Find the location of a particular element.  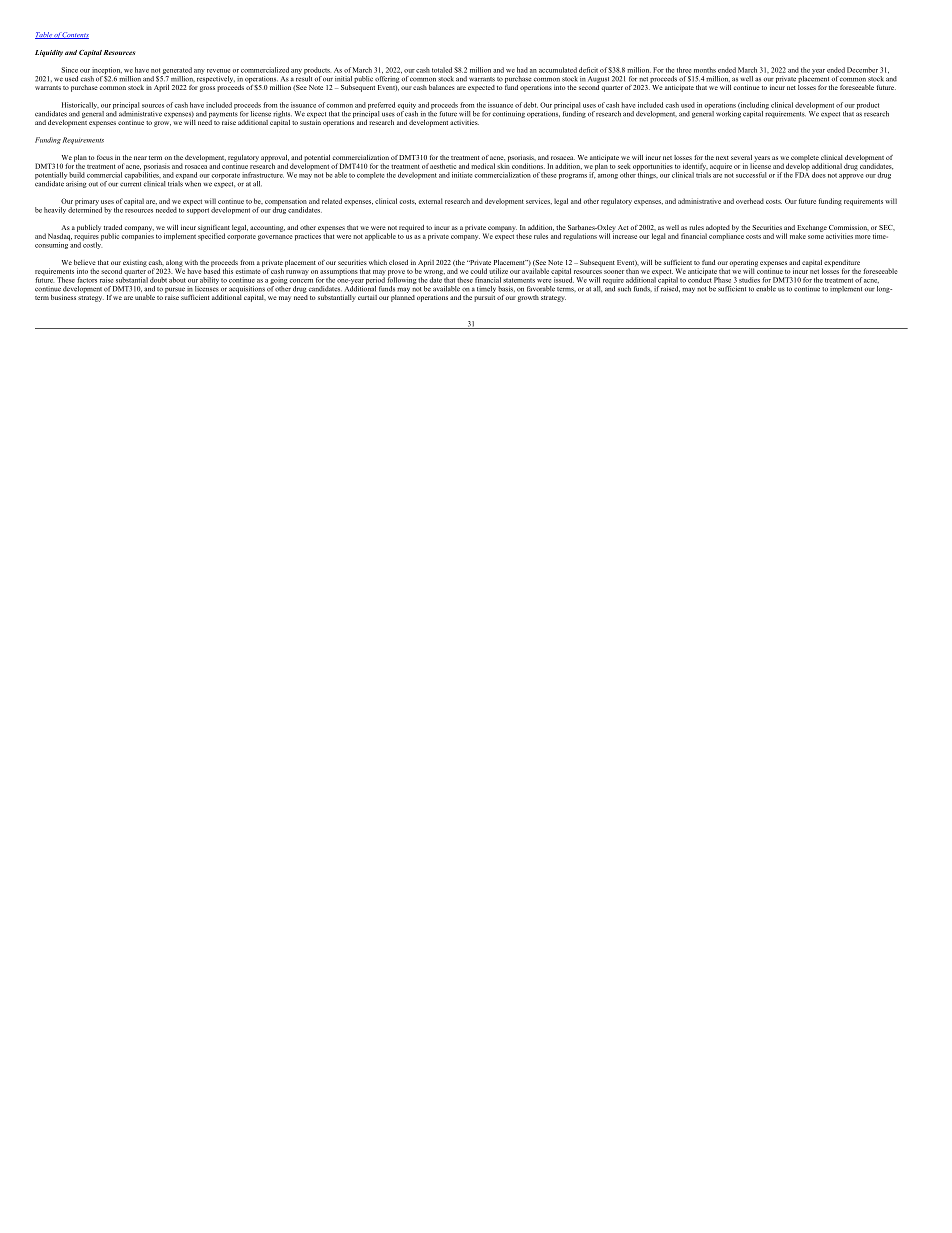

initiate is located at coordinates (462, 175).
